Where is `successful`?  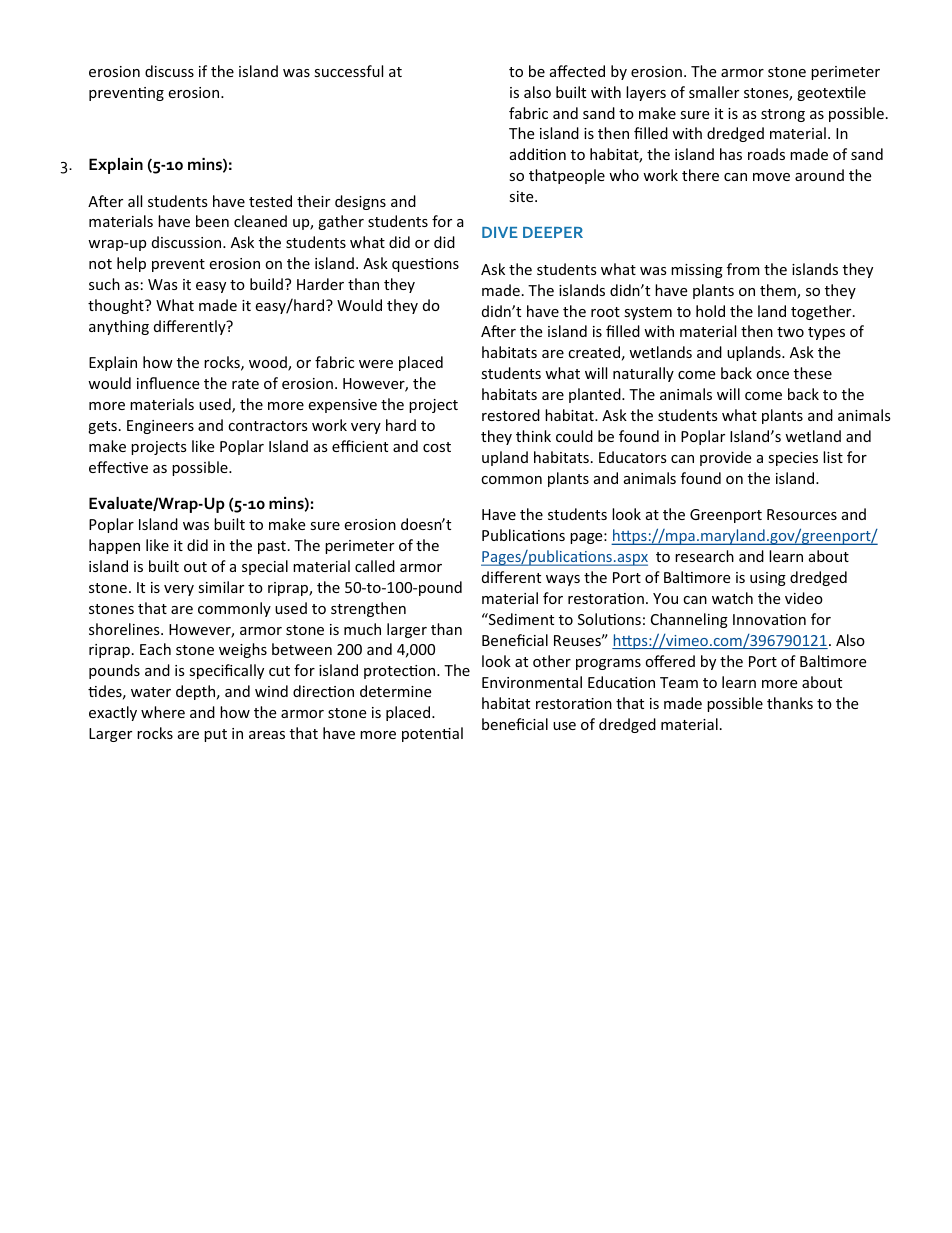
successful is located at coordinates (348, 71).
